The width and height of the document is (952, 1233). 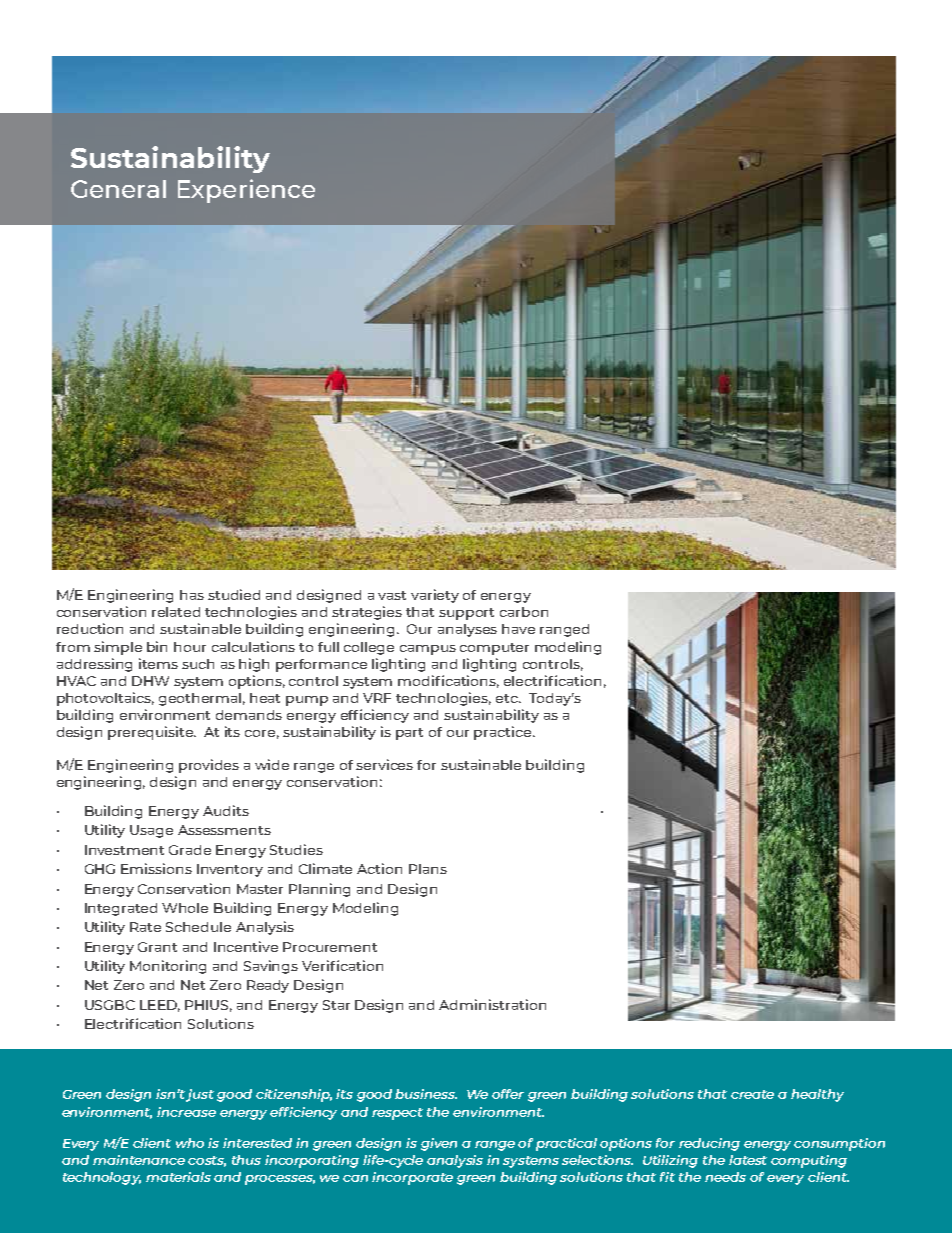 I want to click on Plans, so click(x=428, y=869).
